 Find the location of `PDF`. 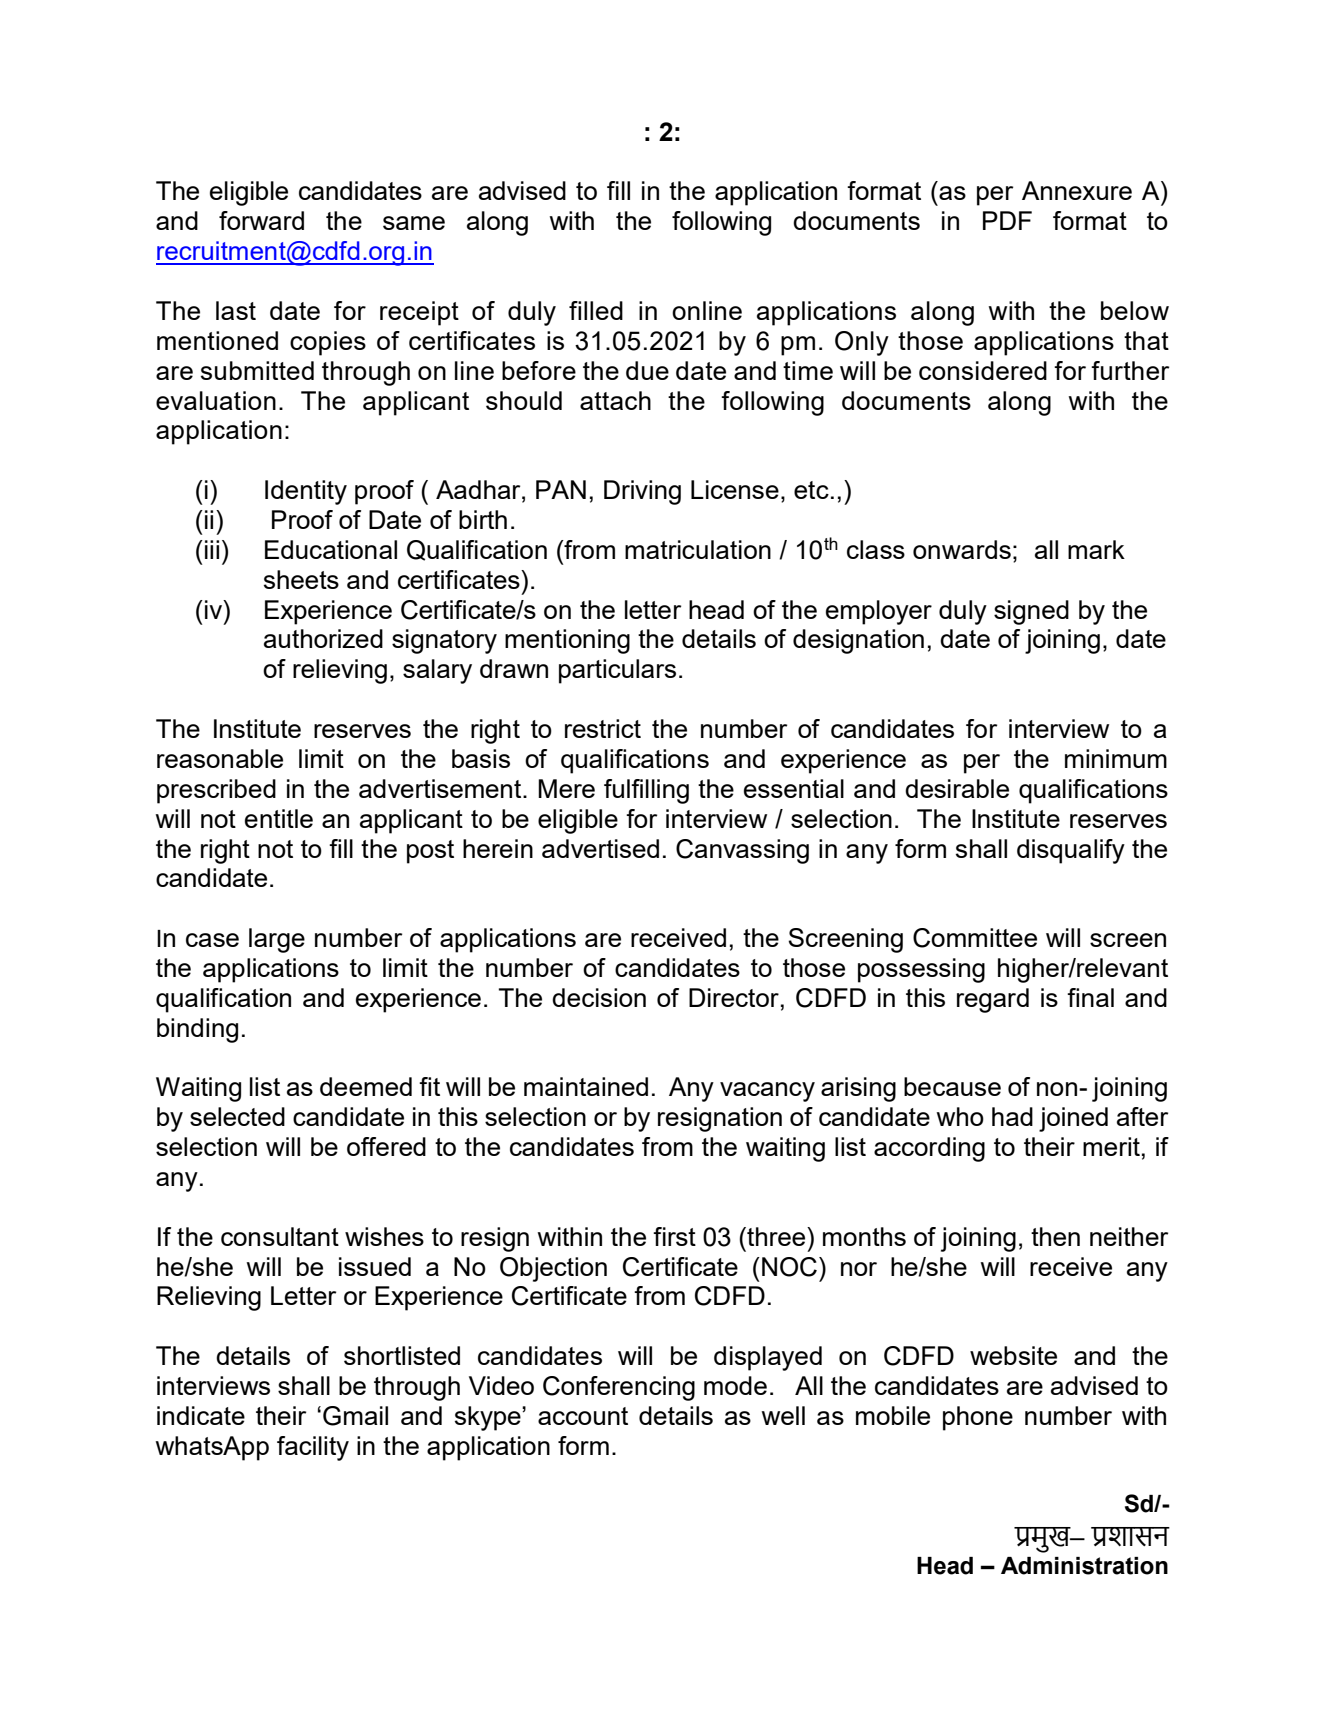

PDF is located at coordinates (1007, 220).
